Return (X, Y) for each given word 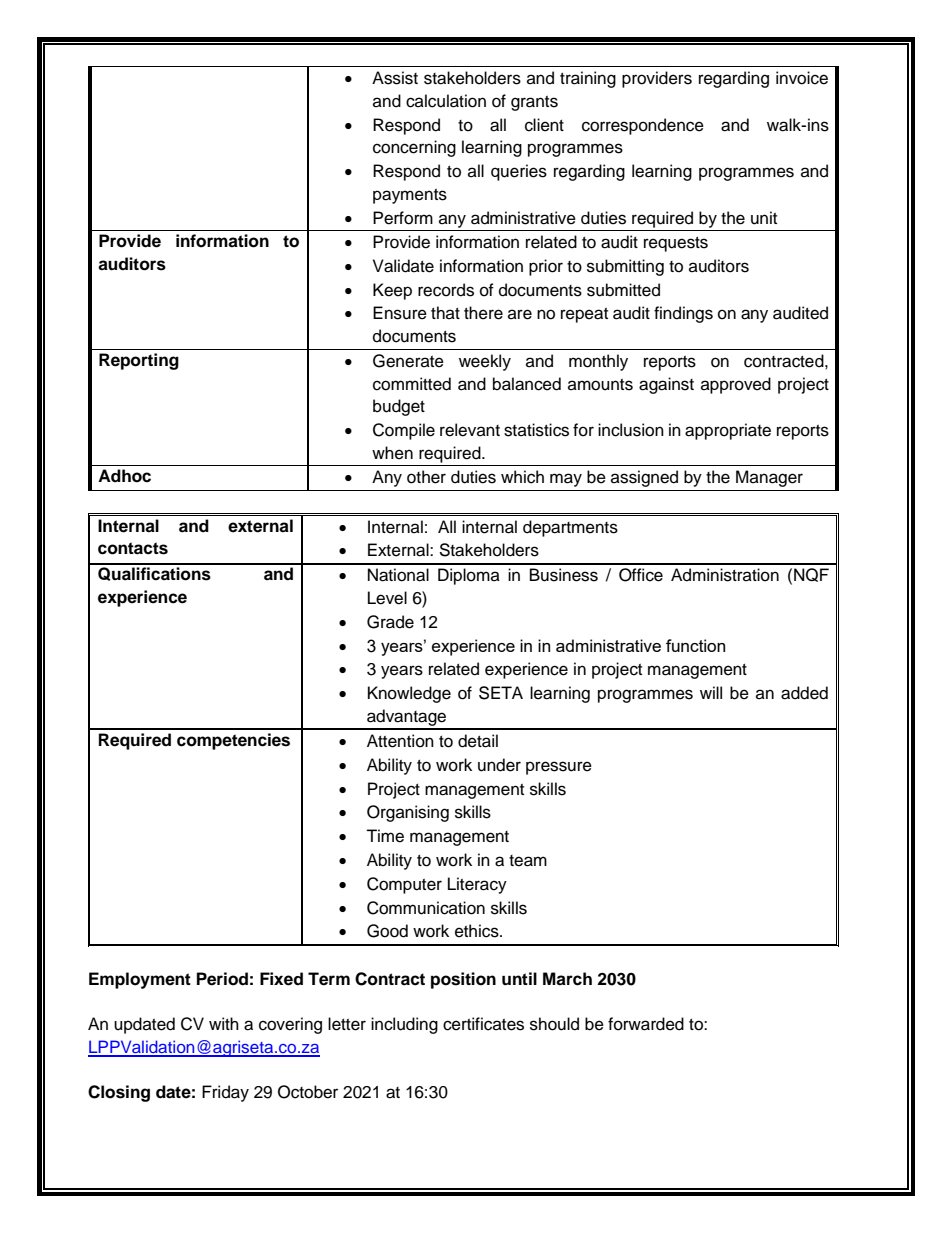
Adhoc (124, 476)
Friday (225, 1093)
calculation (446, 101)
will (711, 692)
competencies (233, 741)
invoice (802, 78)
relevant (470, 430)
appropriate (728, 431)
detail (478, 741)
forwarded (646, 1024)
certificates (483, 1024)
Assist (395, 78)
